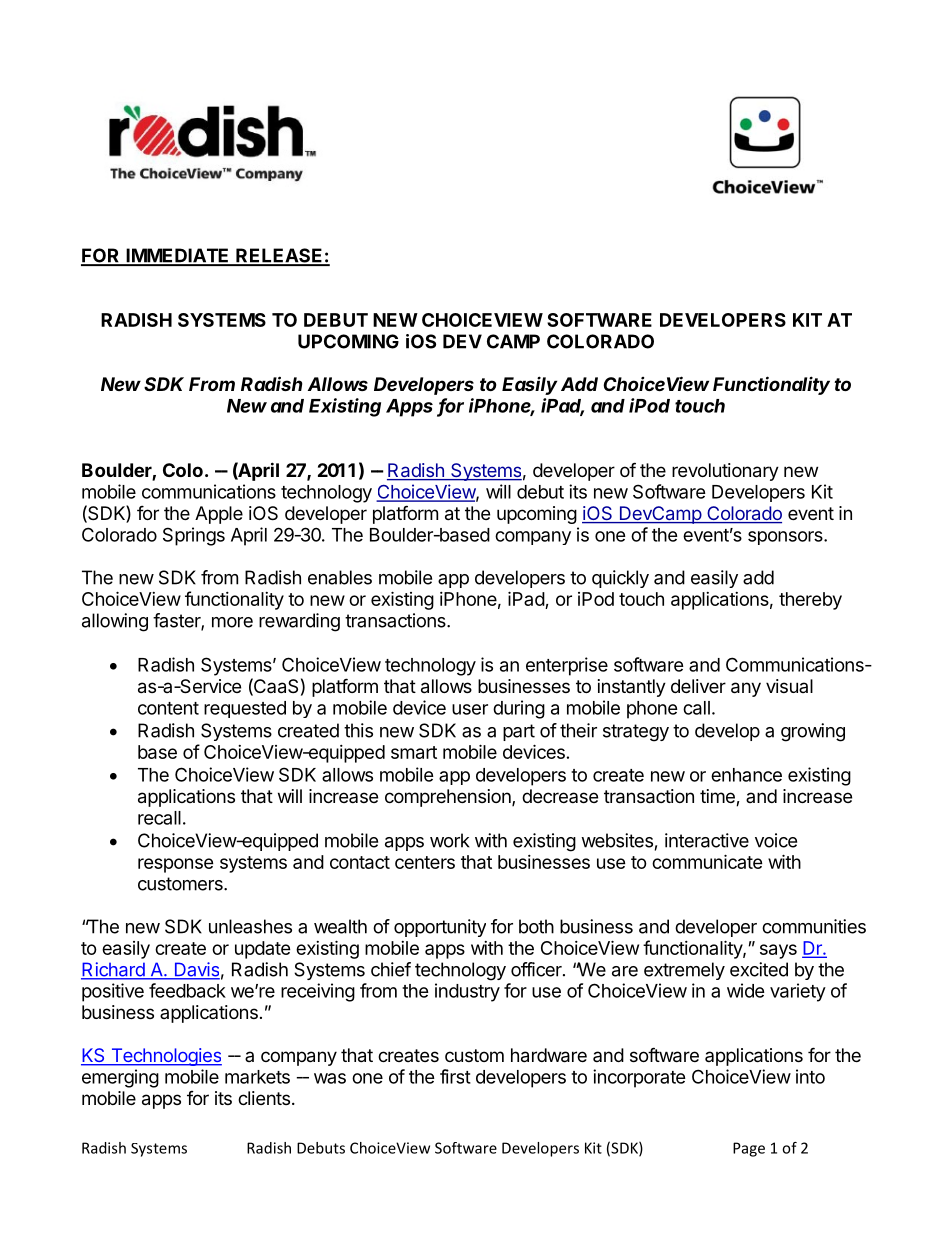  Describe the element at coordinates (340, 577) in the screenshot. I see `enables` at that location.
